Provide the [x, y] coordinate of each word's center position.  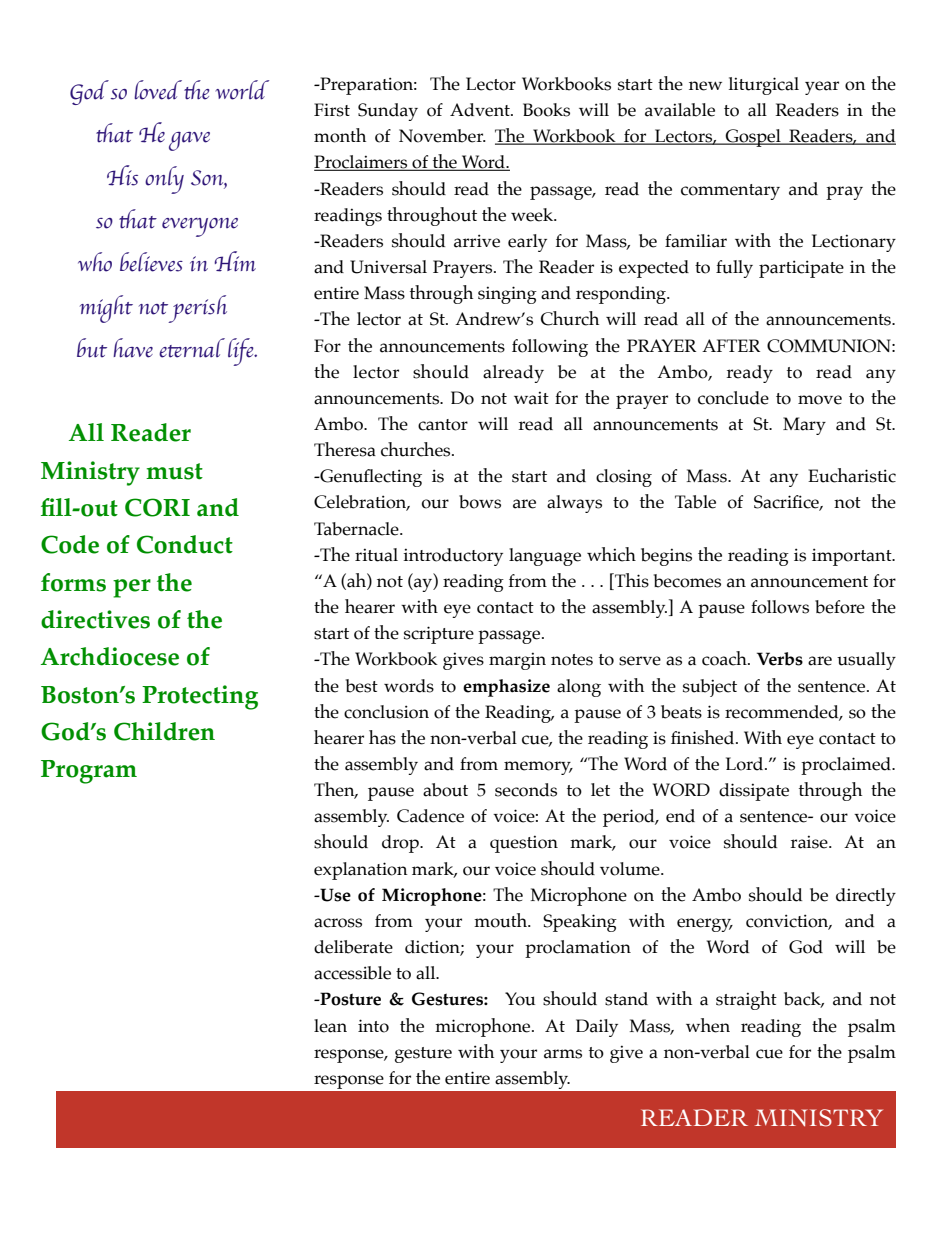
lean [330, 1026]
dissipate [754, 792]
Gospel [753, 138]
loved [159, 90]
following [550, 348]
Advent [481, 110]
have [133, 348]
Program [89, 772]
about [445, 790]
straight [746, 1000]
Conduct [185, 544]
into [373, 1026]
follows [780, 607]
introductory [453, 557]
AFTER [731, 345]
